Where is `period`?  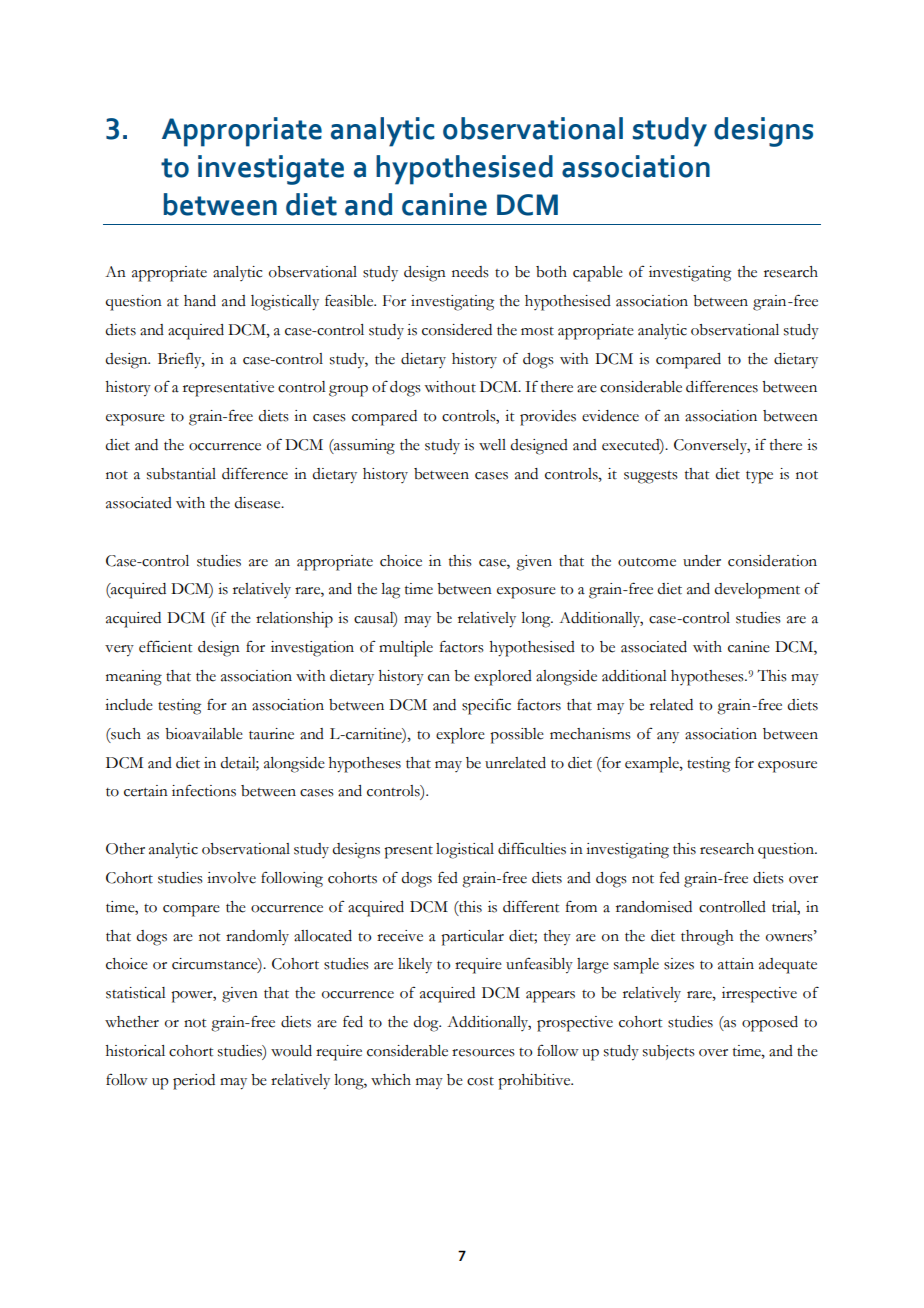 period is located at coordinates (194, 1082).
